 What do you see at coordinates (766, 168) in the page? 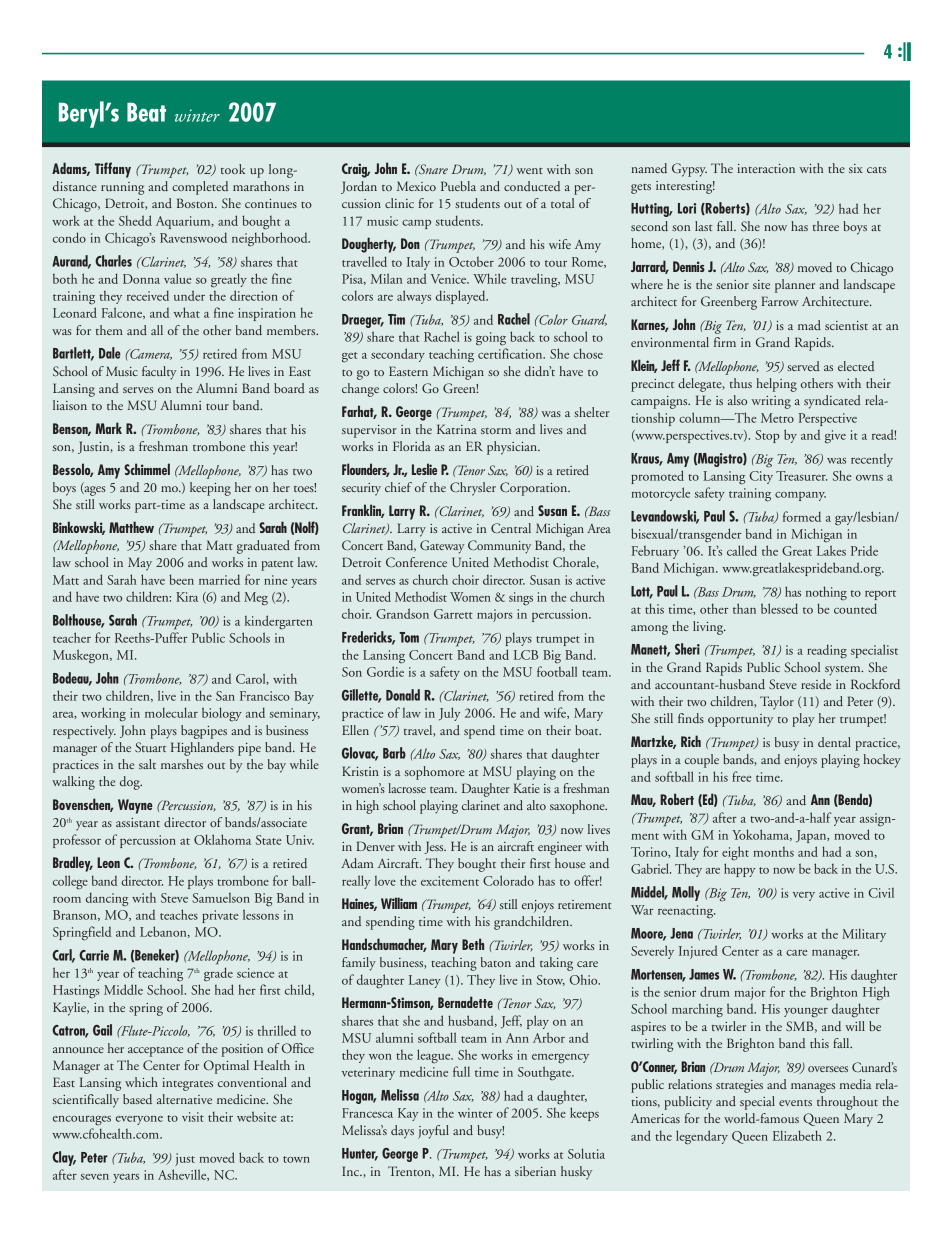
I see `interaction` at bounding box center [766, 168].
